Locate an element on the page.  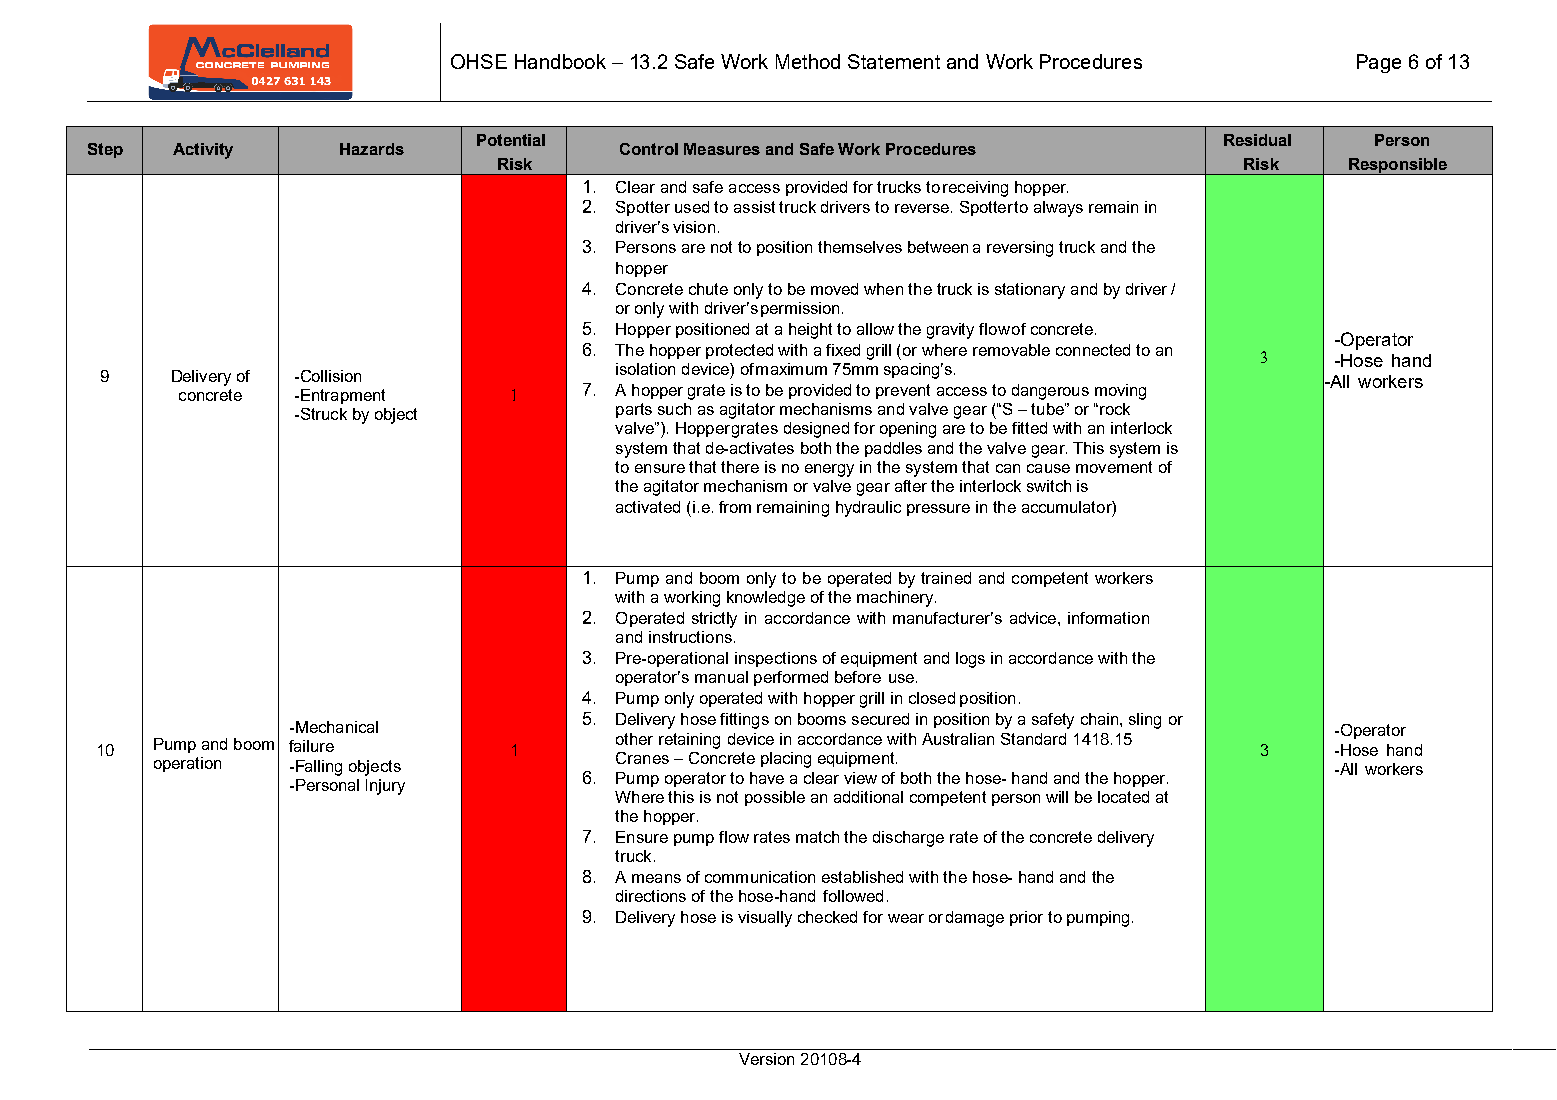
activated is located at coordinates (648, 507).
